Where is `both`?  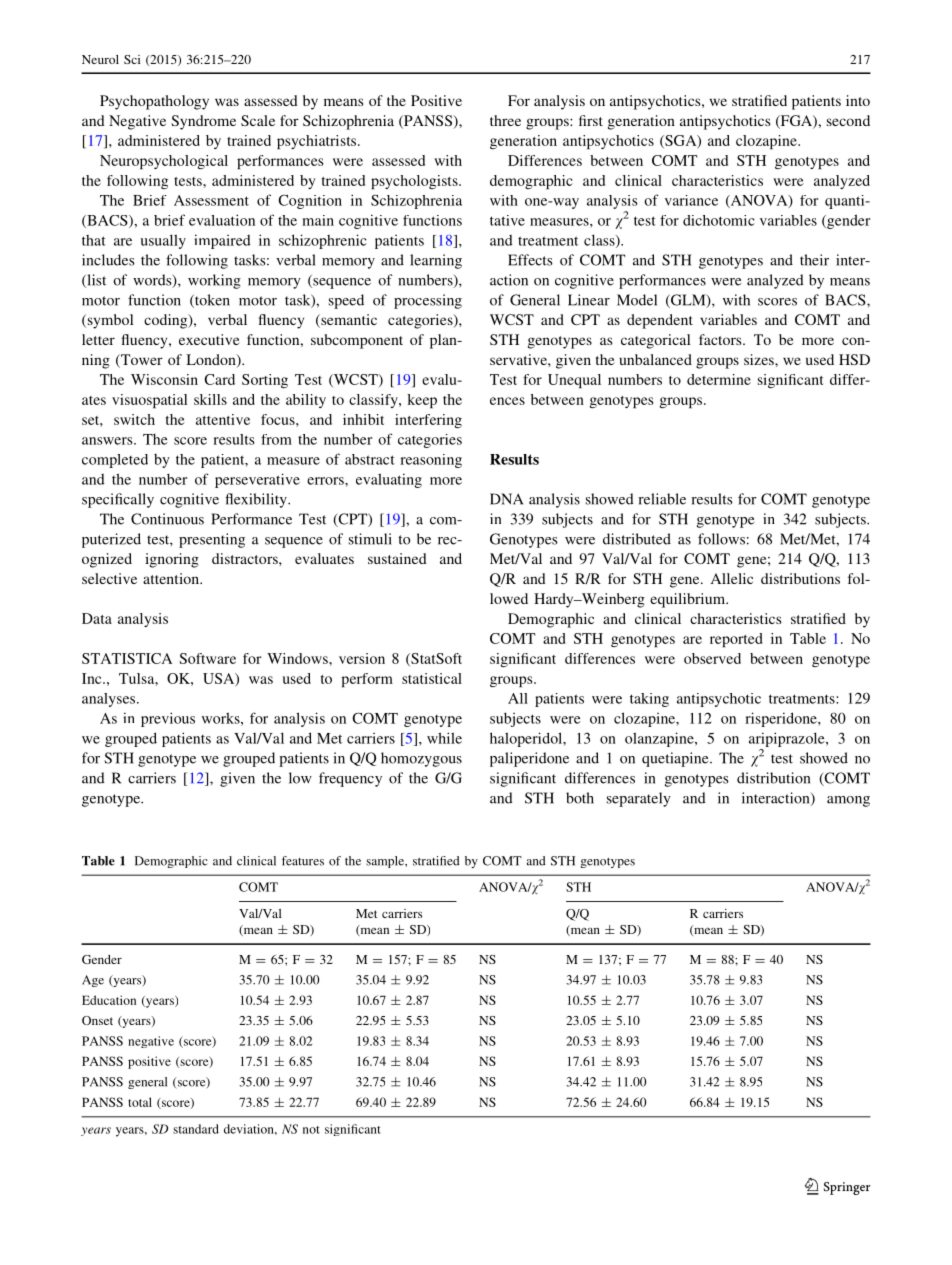 both is located at coordinates (580, 798).
